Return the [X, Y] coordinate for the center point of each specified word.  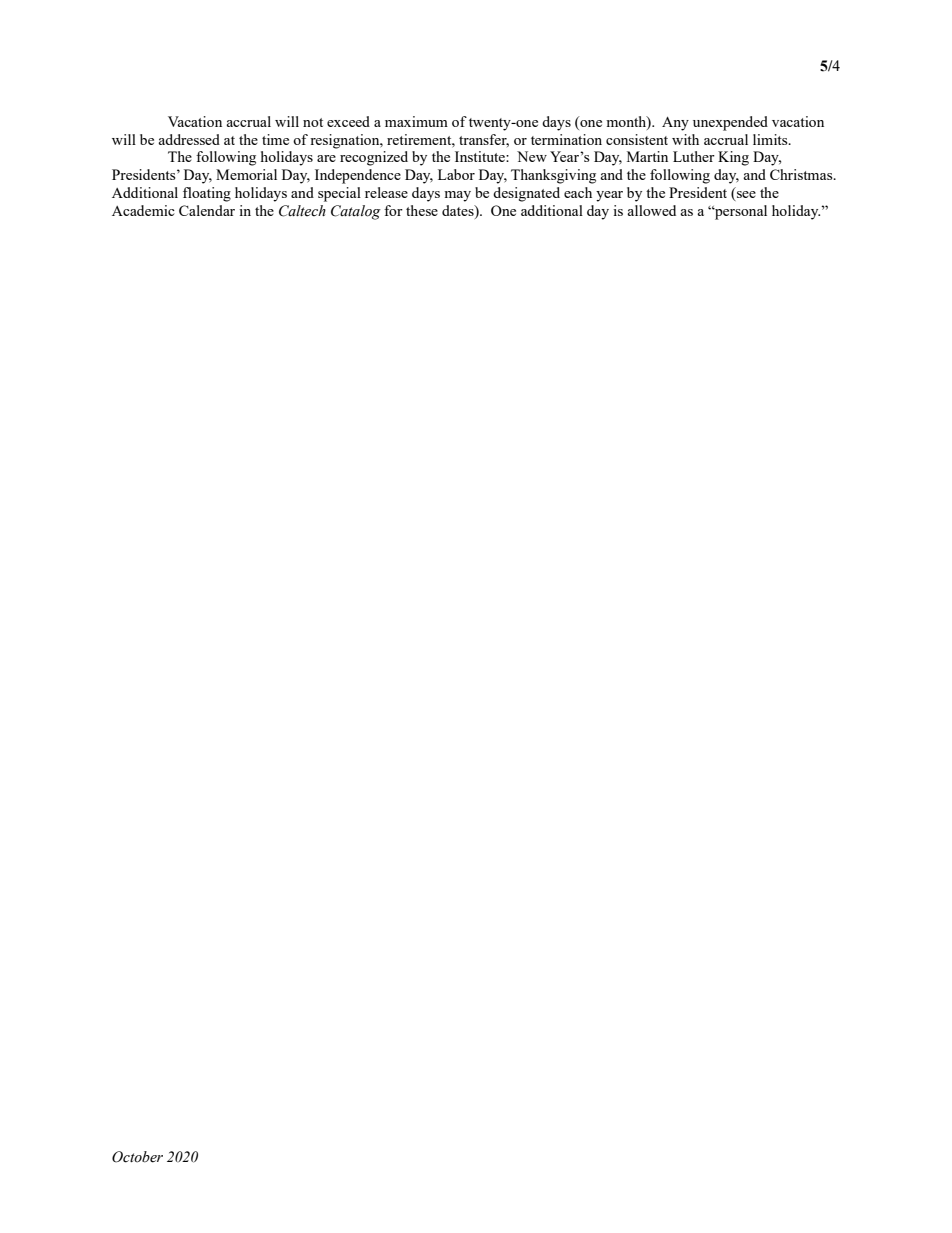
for [393, 210]
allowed [651, 210]
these [422, 210]
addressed [189, 139]
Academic [143, 210]
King [733, 158]
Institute [481, 156]
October [137, 1157]
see [745, 196]
